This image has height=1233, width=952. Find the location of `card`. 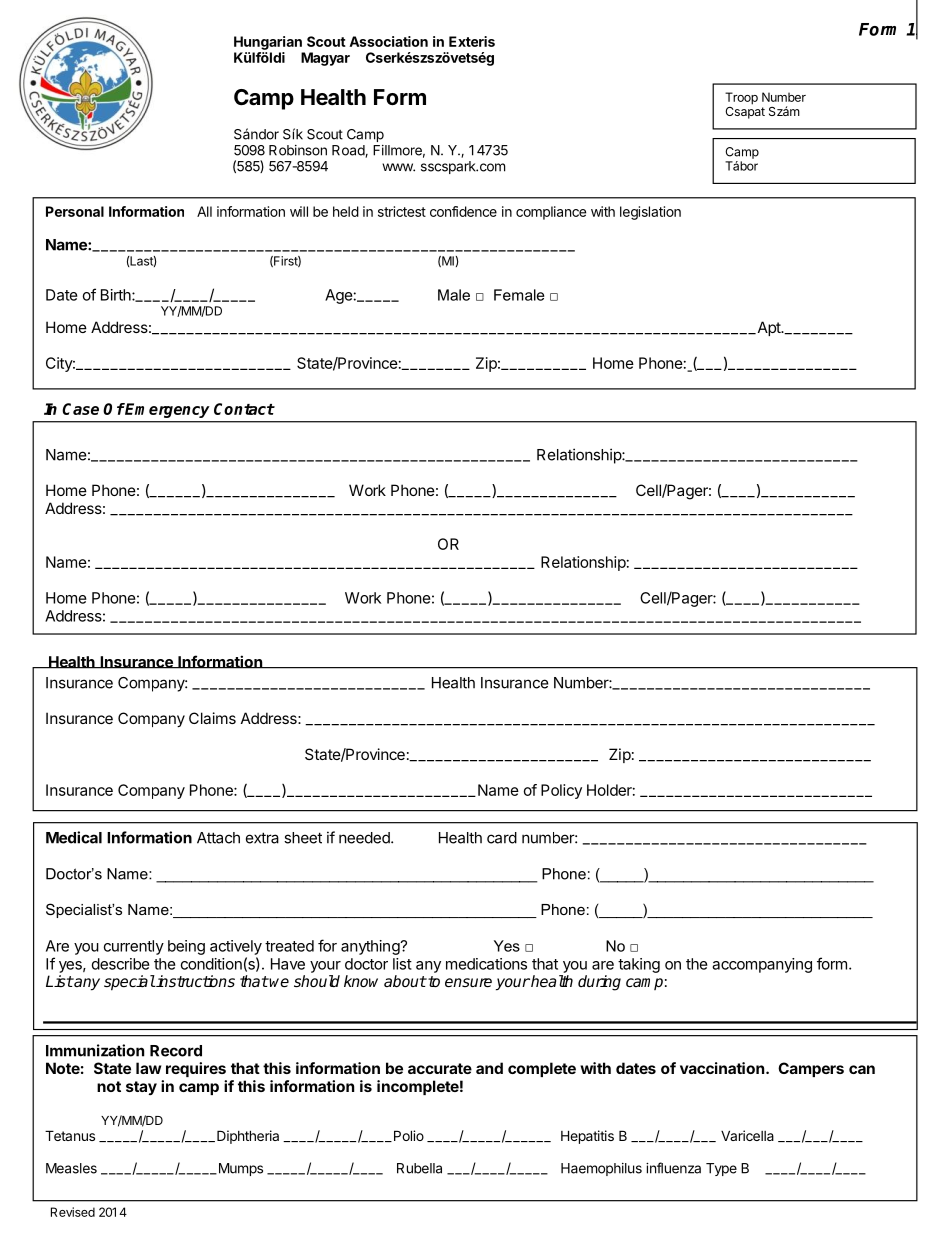

card is located at coordinates (502, 838).
